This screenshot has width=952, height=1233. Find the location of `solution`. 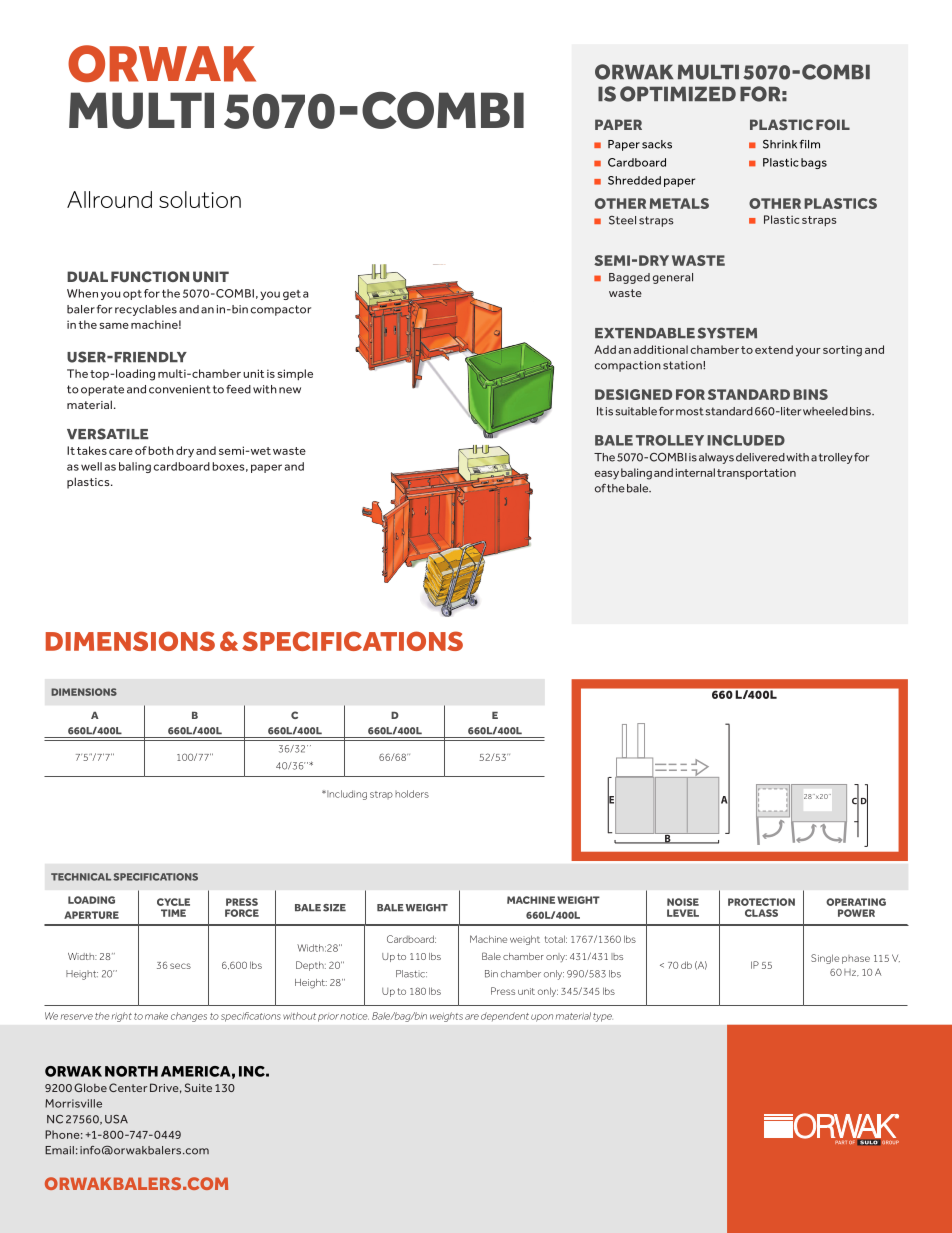

solution is located at coordinates (200, 199).
